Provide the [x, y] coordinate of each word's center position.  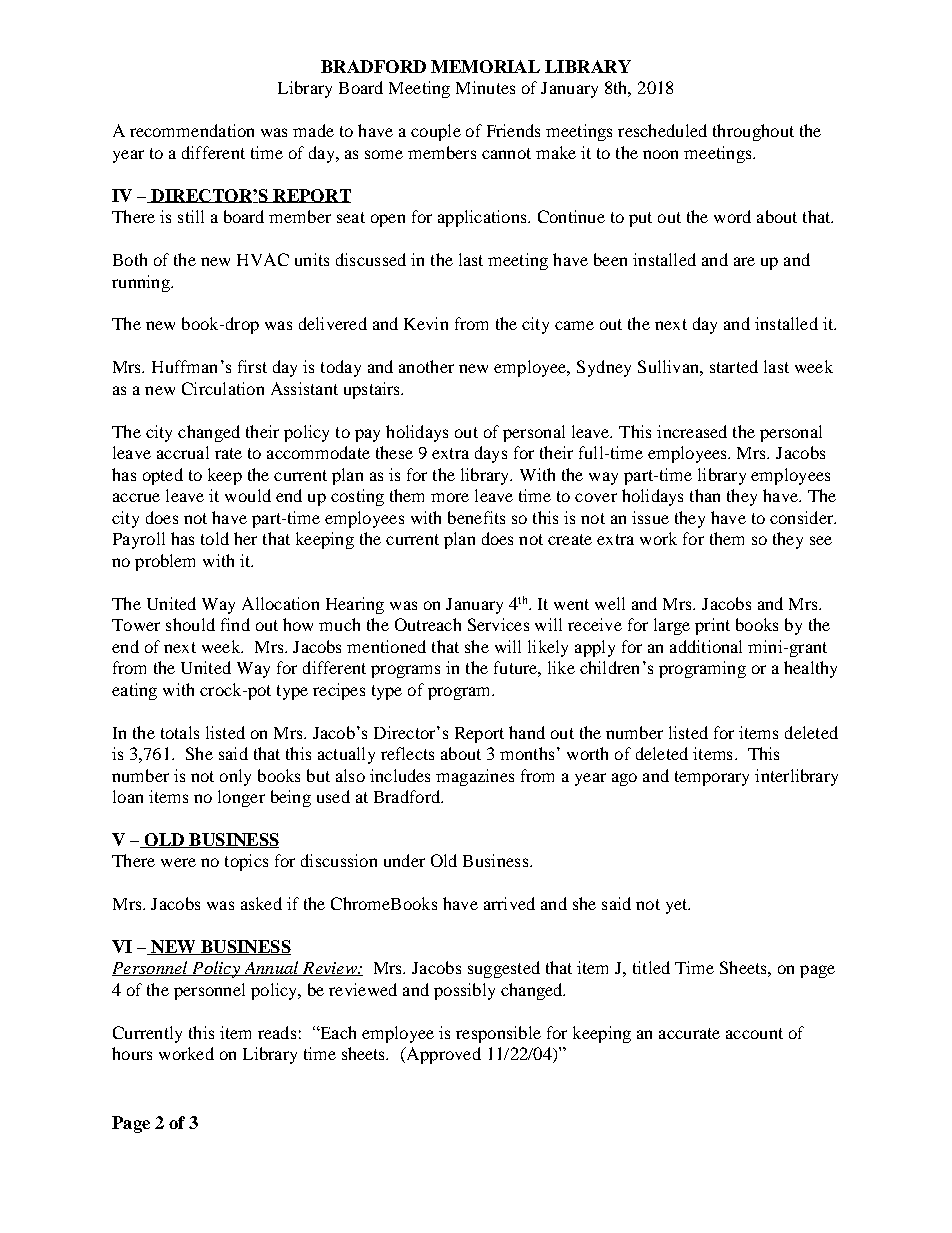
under [404, 860]
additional [706, 646]
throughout [753, 132]
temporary [712, 778]
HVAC [263, 259]
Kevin [426, 323]
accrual [183, 452]
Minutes [485, 87]
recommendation [192, 130]
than [705, 495]
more [450, 497]
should [190, 624]
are [744, 261]
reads [277, 1032]
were [178, 862]
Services [498, 624]
